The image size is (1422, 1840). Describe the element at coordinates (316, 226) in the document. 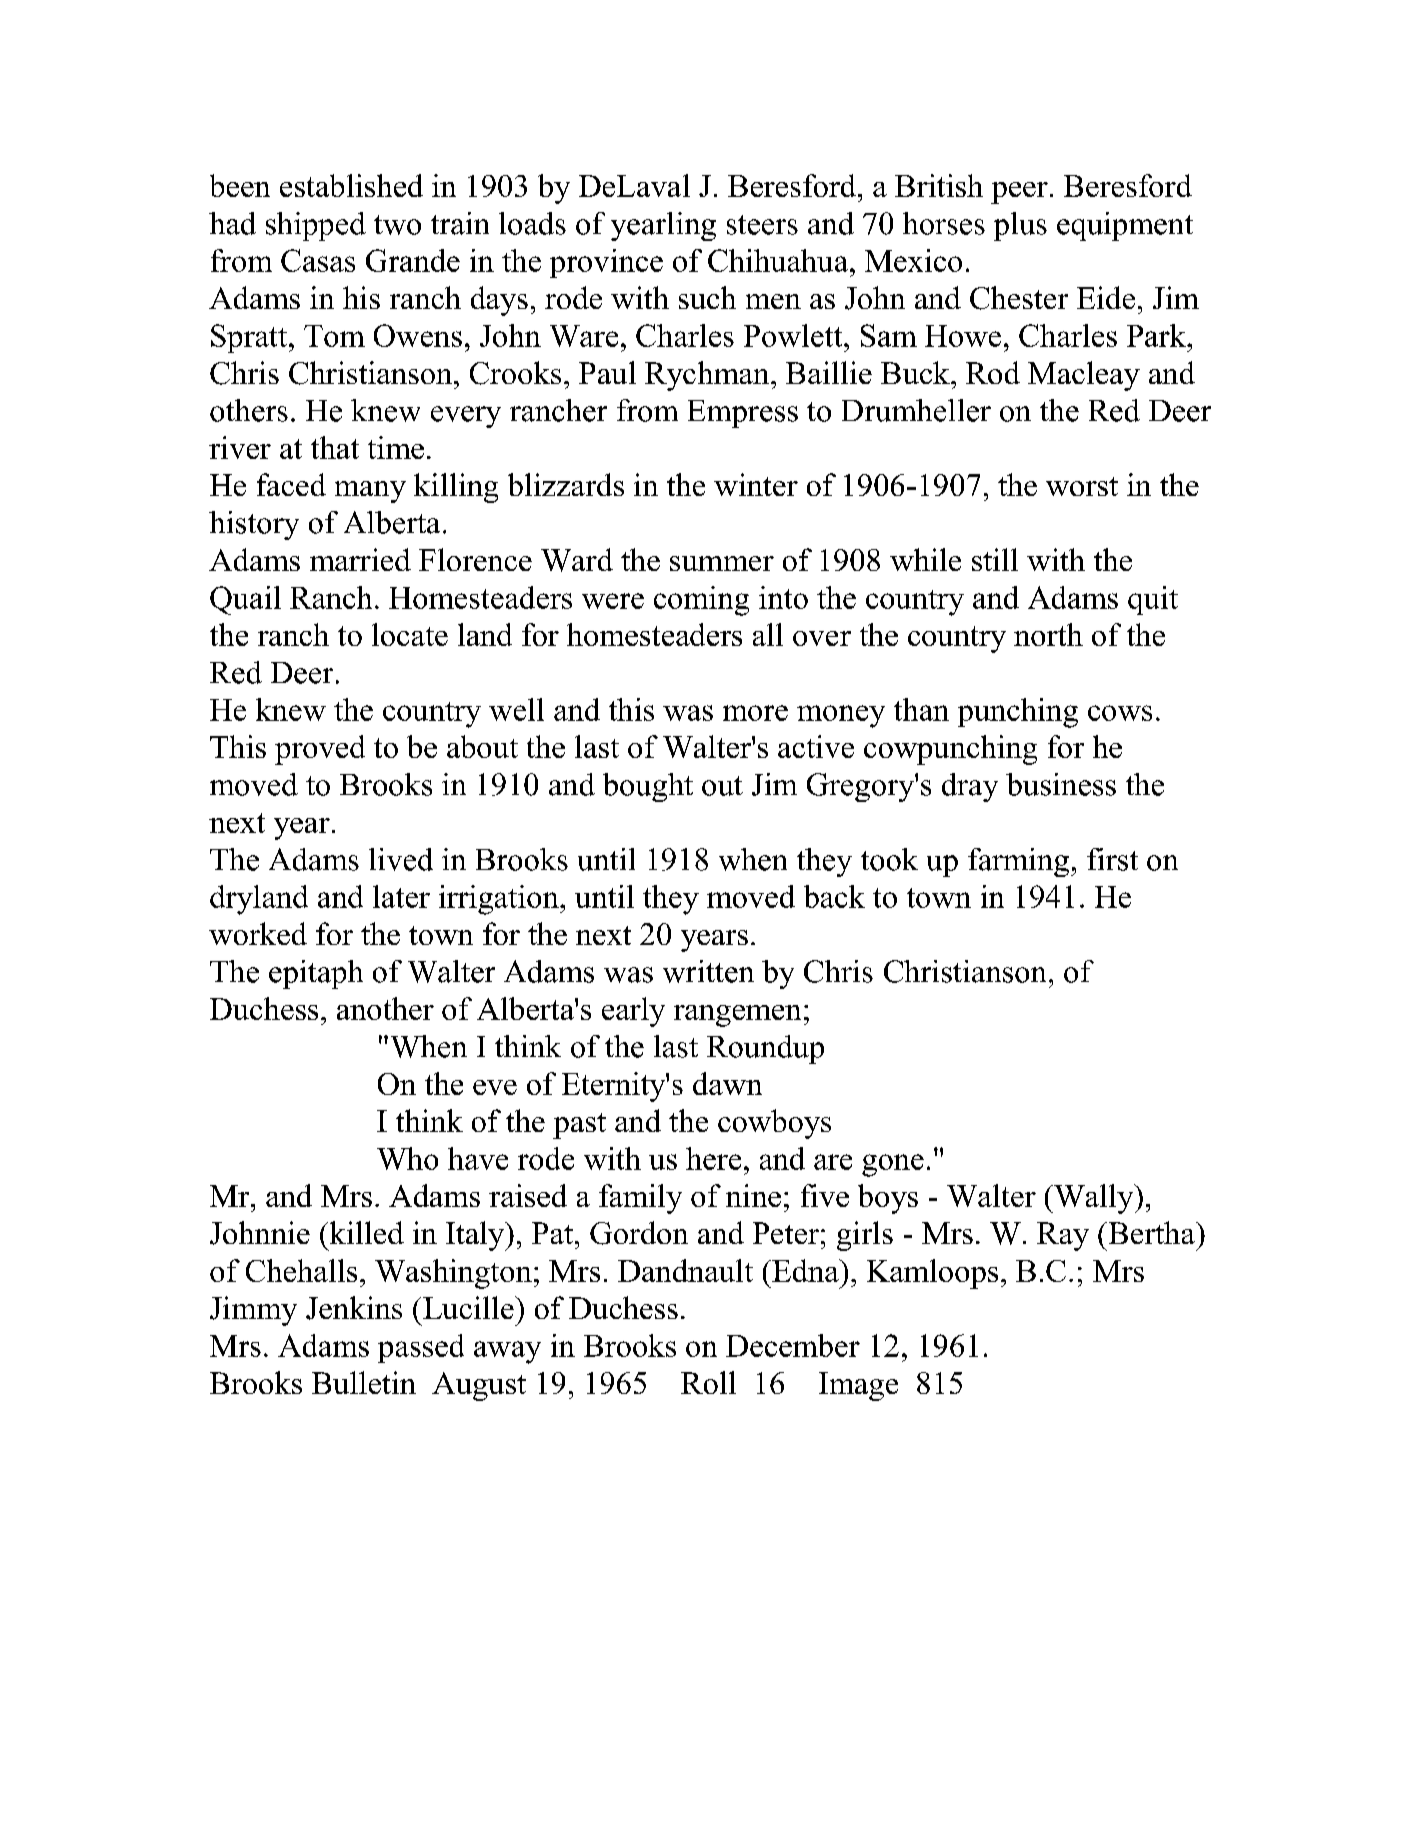

I see `shipped` at that location.
